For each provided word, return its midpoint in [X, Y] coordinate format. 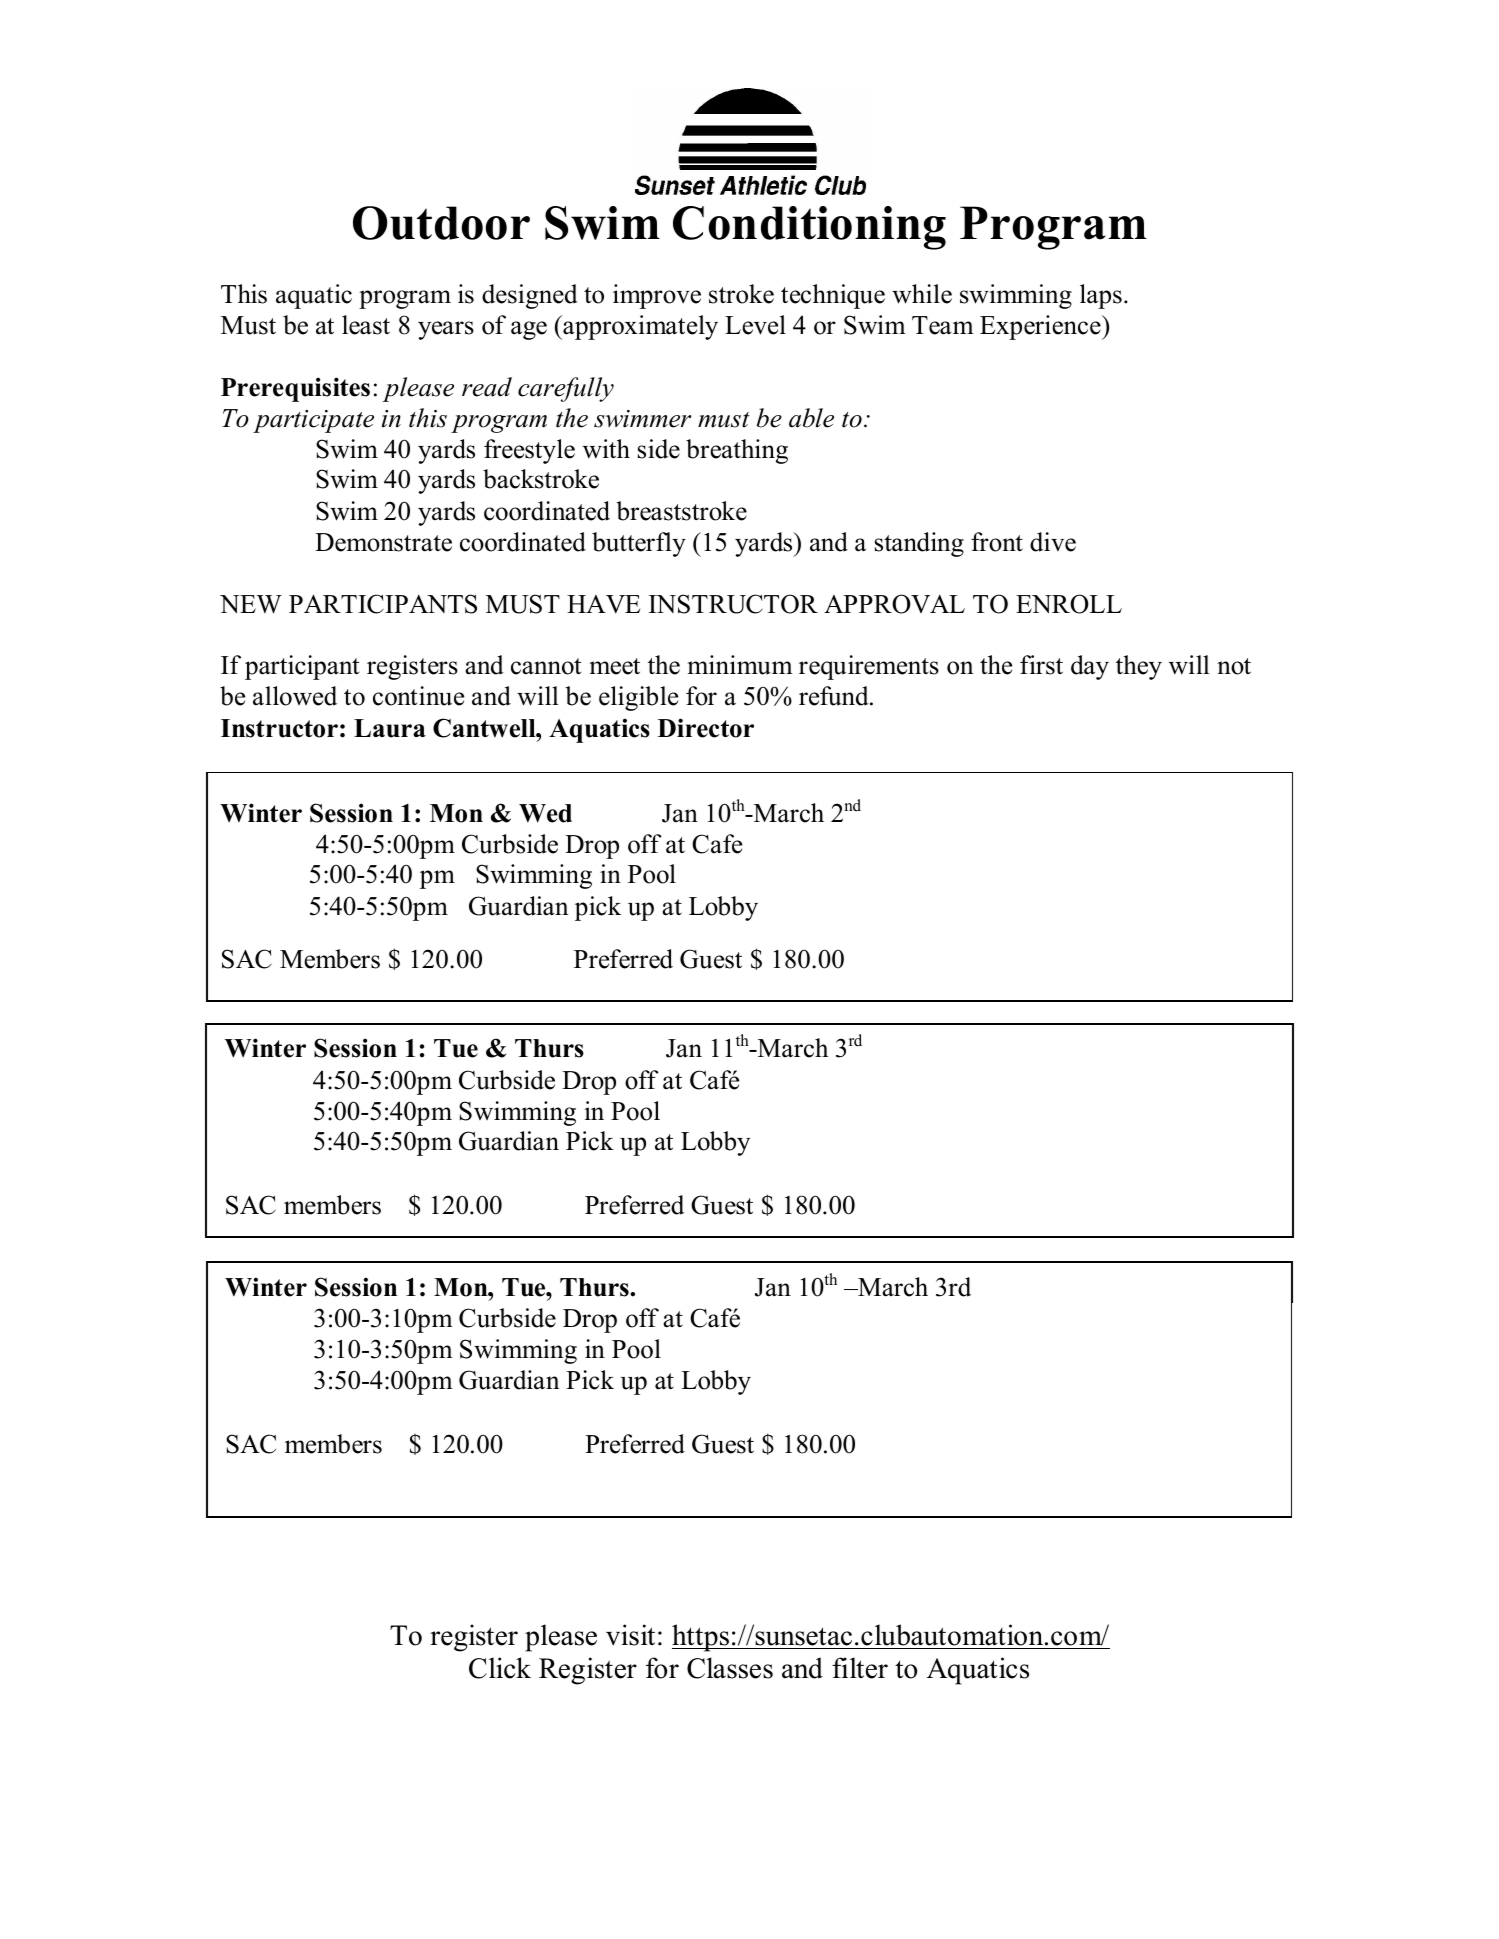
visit [630, 1635]
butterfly [639, 544]
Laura [390, 728]
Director [706, 728]
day [1090, 667]
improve [657, 296]
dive [1053, 542]
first [1041, 665]
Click [500, 1668]
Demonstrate [383, 542]
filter [860, 1668]
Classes [730, 1668]
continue [418, 696]
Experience [1041, 327]
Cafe [717, 844]
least [366, 325]
